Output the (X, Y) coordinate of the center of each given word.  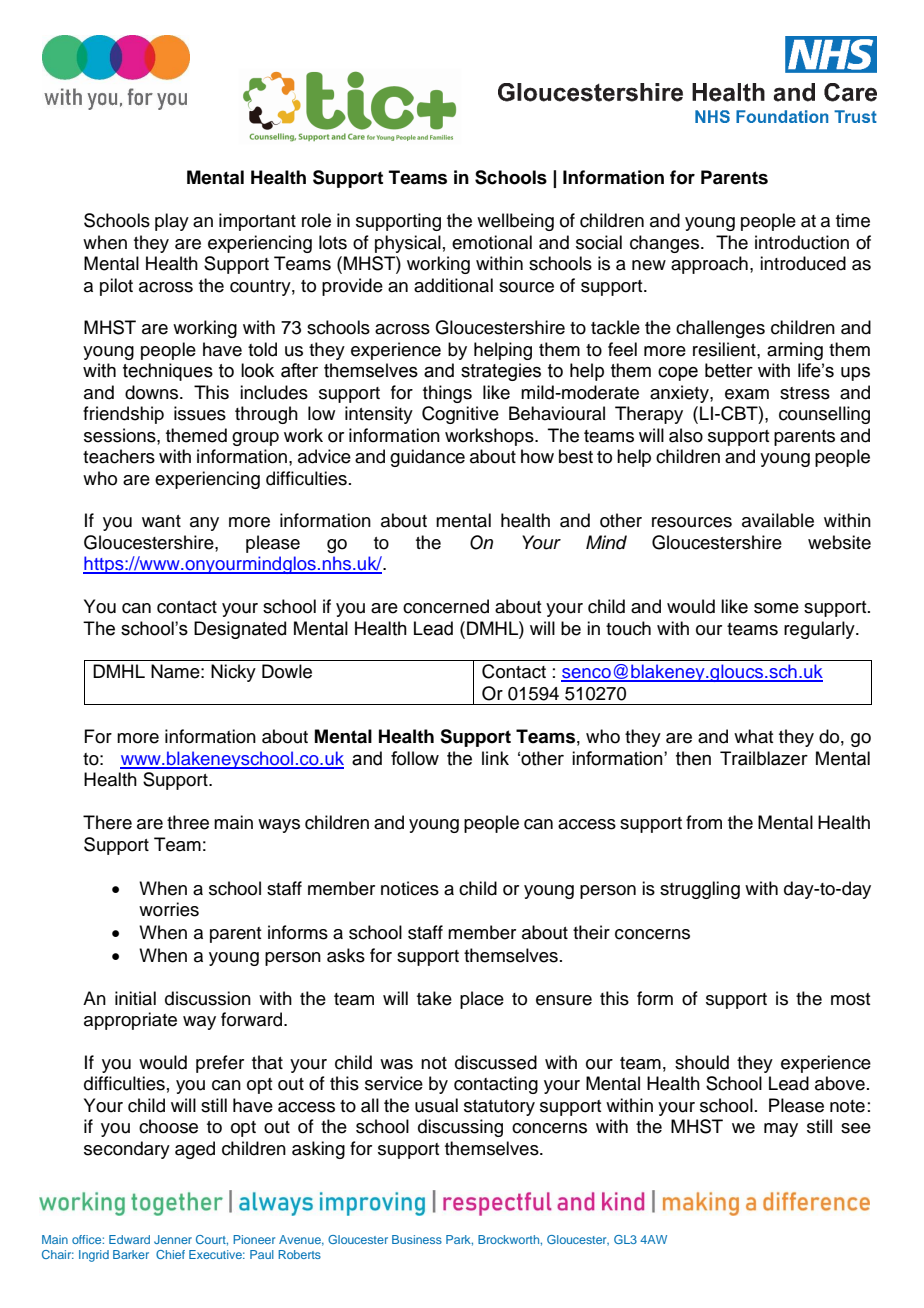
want (161, 521)
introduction (802, 242)
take (434, 998)
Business (417, 1239)
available (778, 520)
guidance (427, 458)
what (753, 736)
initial (135, 998)
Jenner (173, 1239)
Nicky (233, 673)
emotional (492, 242)
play (172, 222)
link (495, 758)
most (850, 999)
